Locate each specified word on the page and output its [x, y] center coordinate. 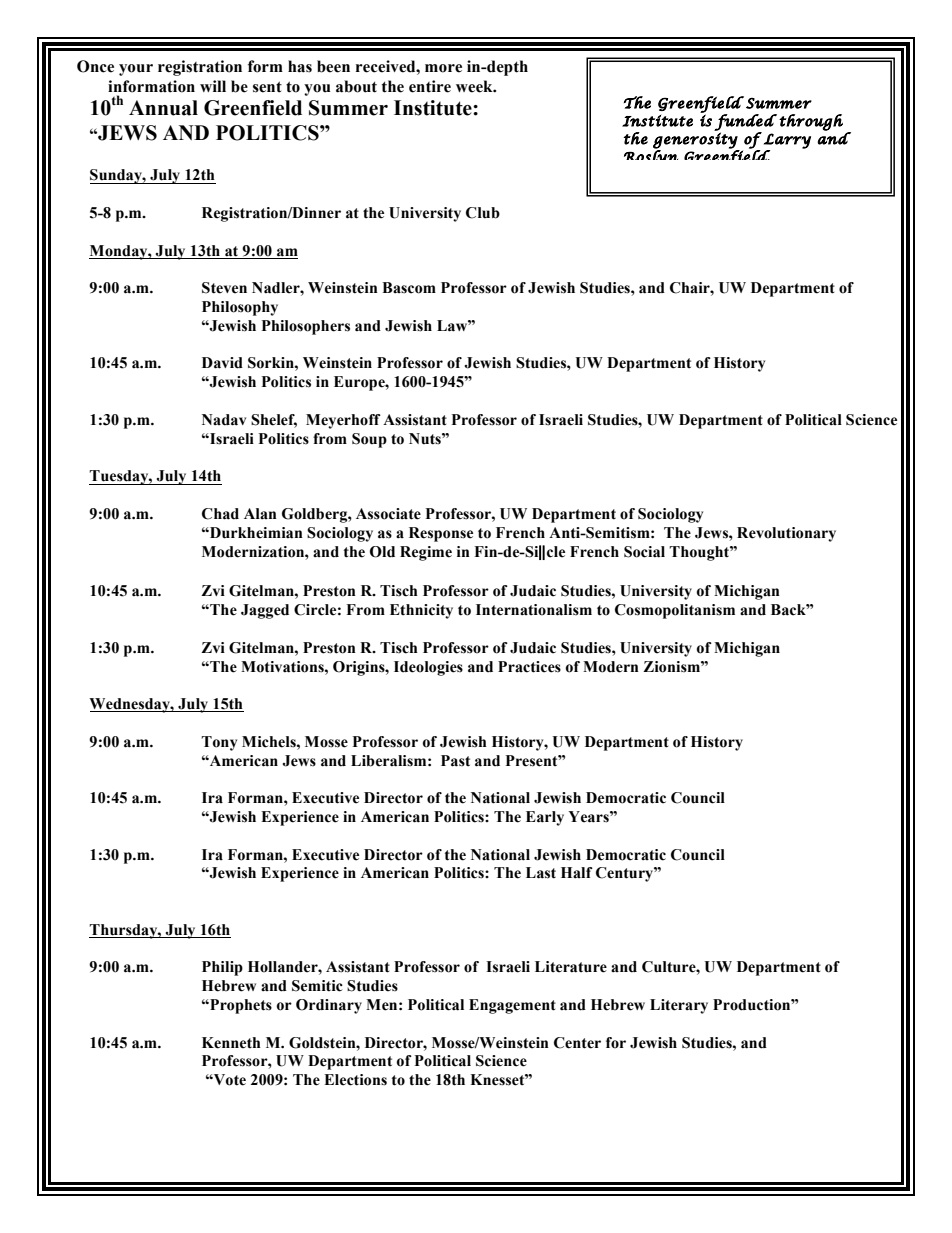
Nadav [224, 420]
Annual [163, 108]
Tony [219, 743]
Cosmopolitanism [675, 611]
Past [455, 761]
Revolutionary [786, 534]
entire [430, 86]
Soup [369, 440]
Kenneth [231, 1043]
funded [745, 123]
